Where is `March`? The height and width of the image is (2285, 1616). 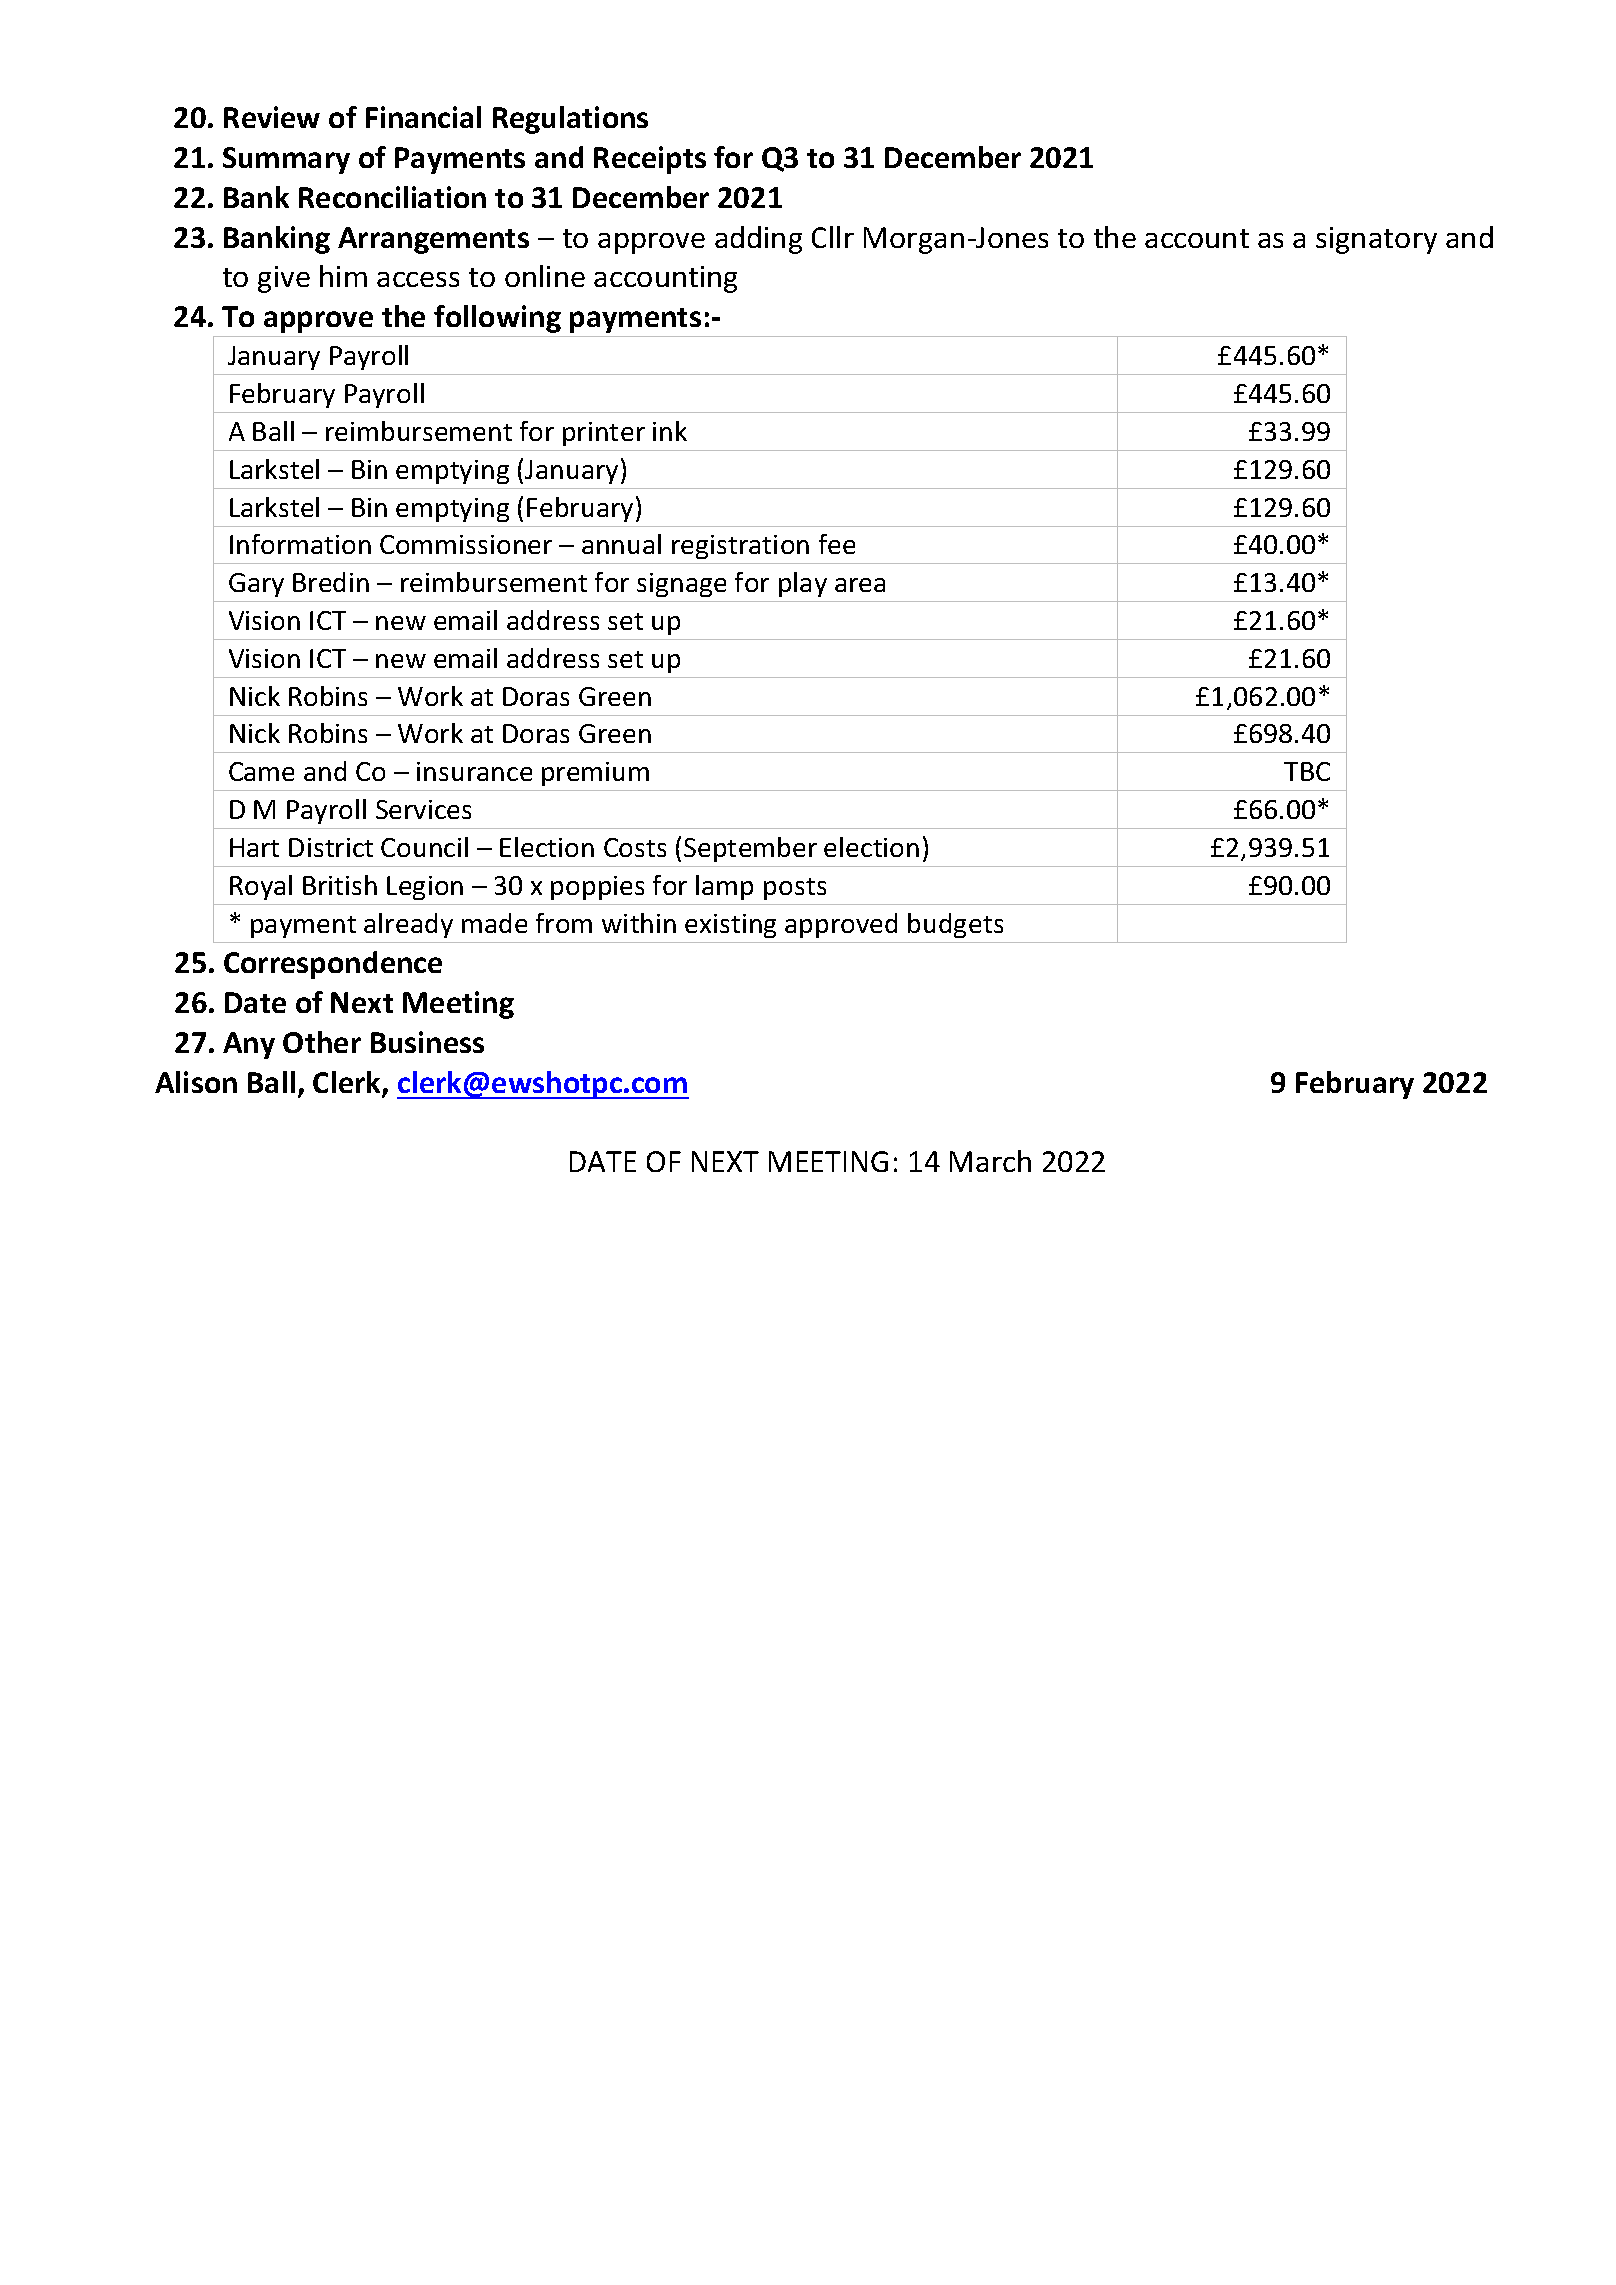 March is located at coordinates (990, 1161).
